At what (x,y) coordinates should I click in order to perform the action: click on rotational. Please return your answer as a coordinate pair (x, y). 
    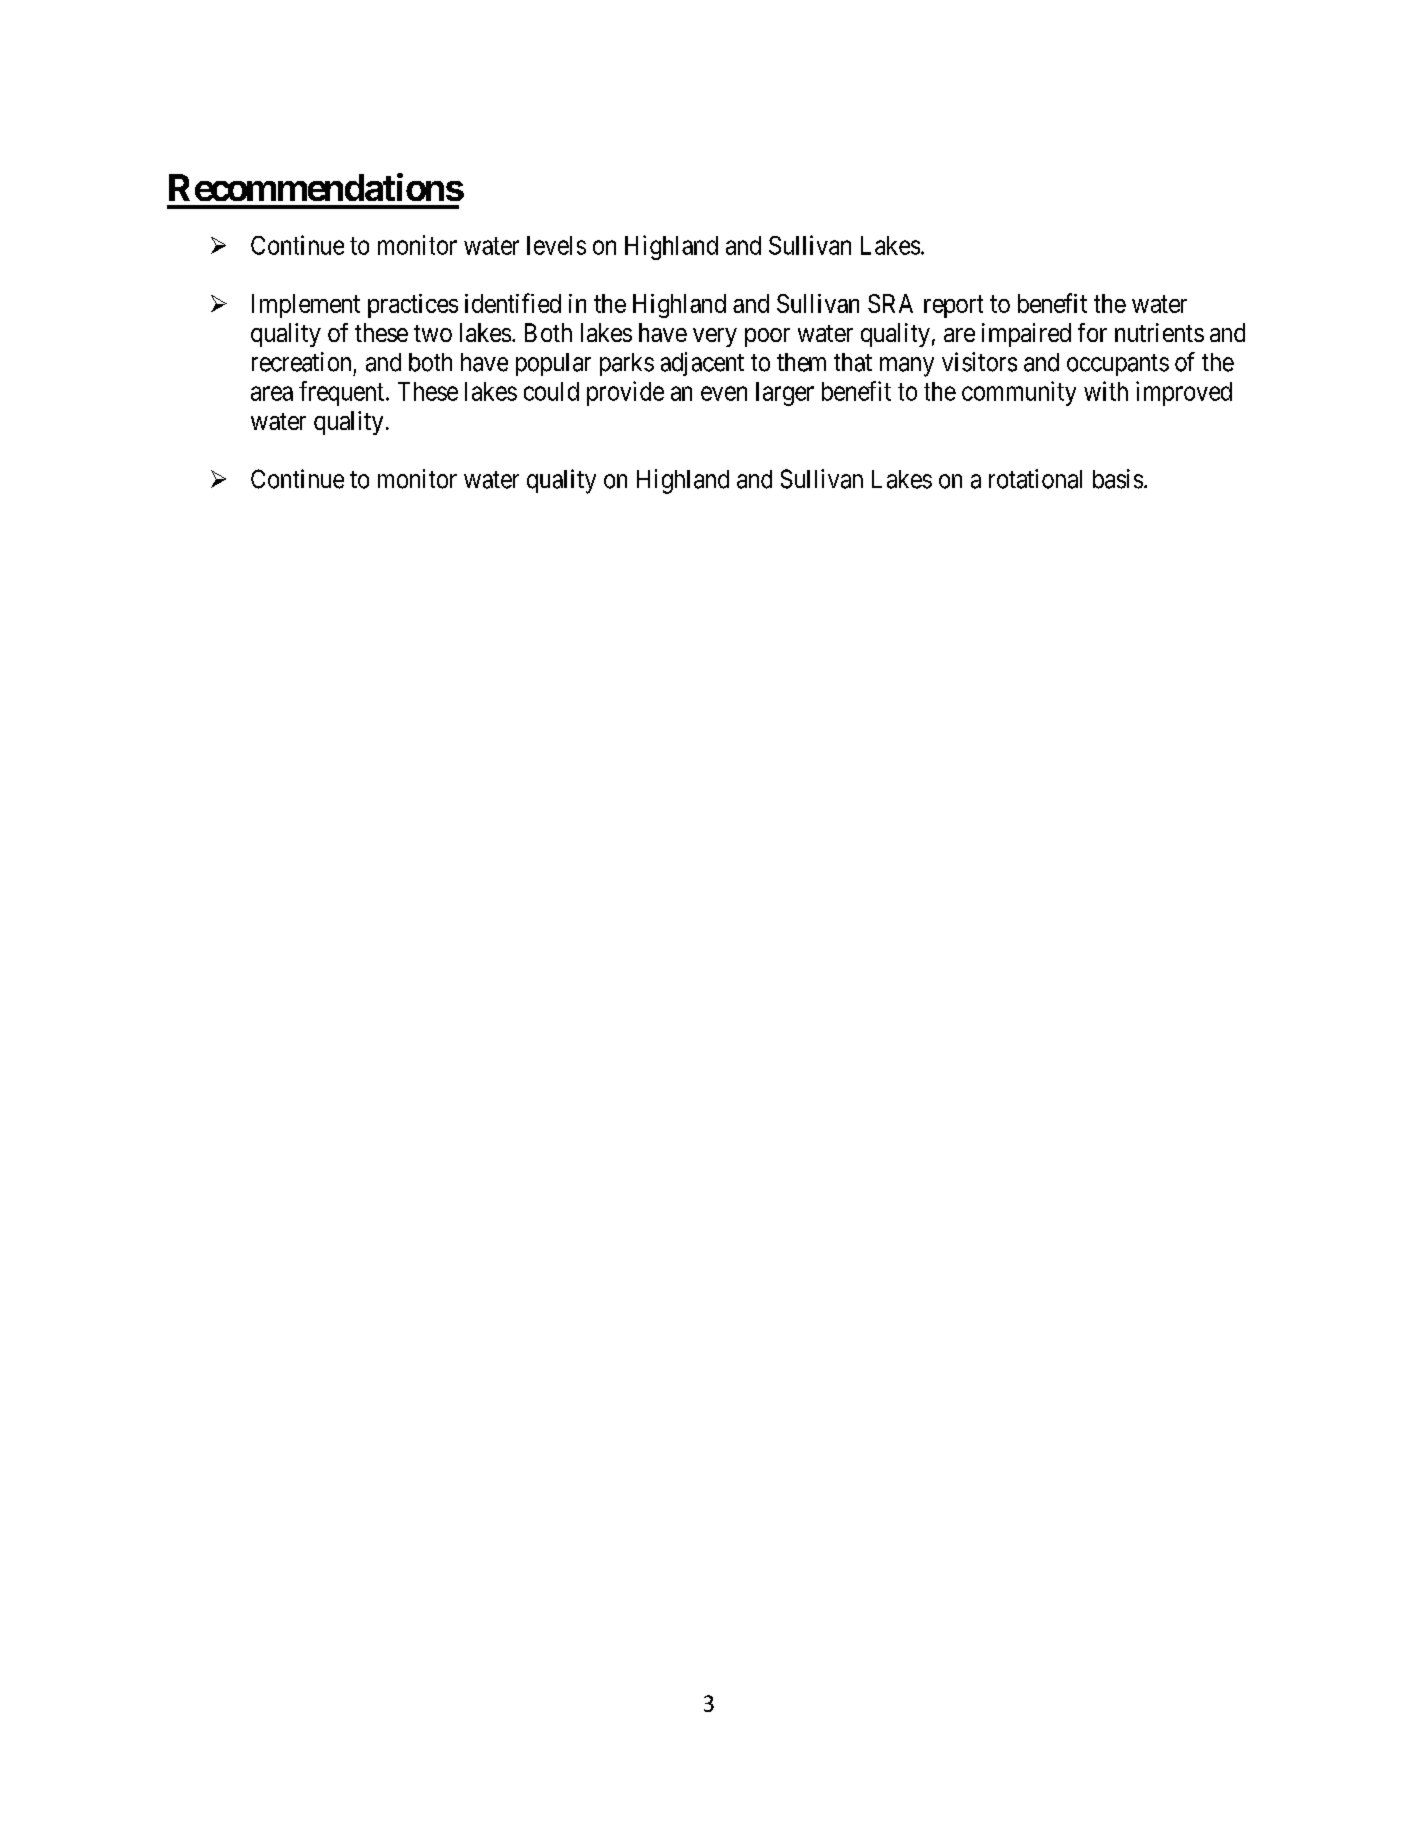
    Looking at the image, I should click on (1035, 479).
